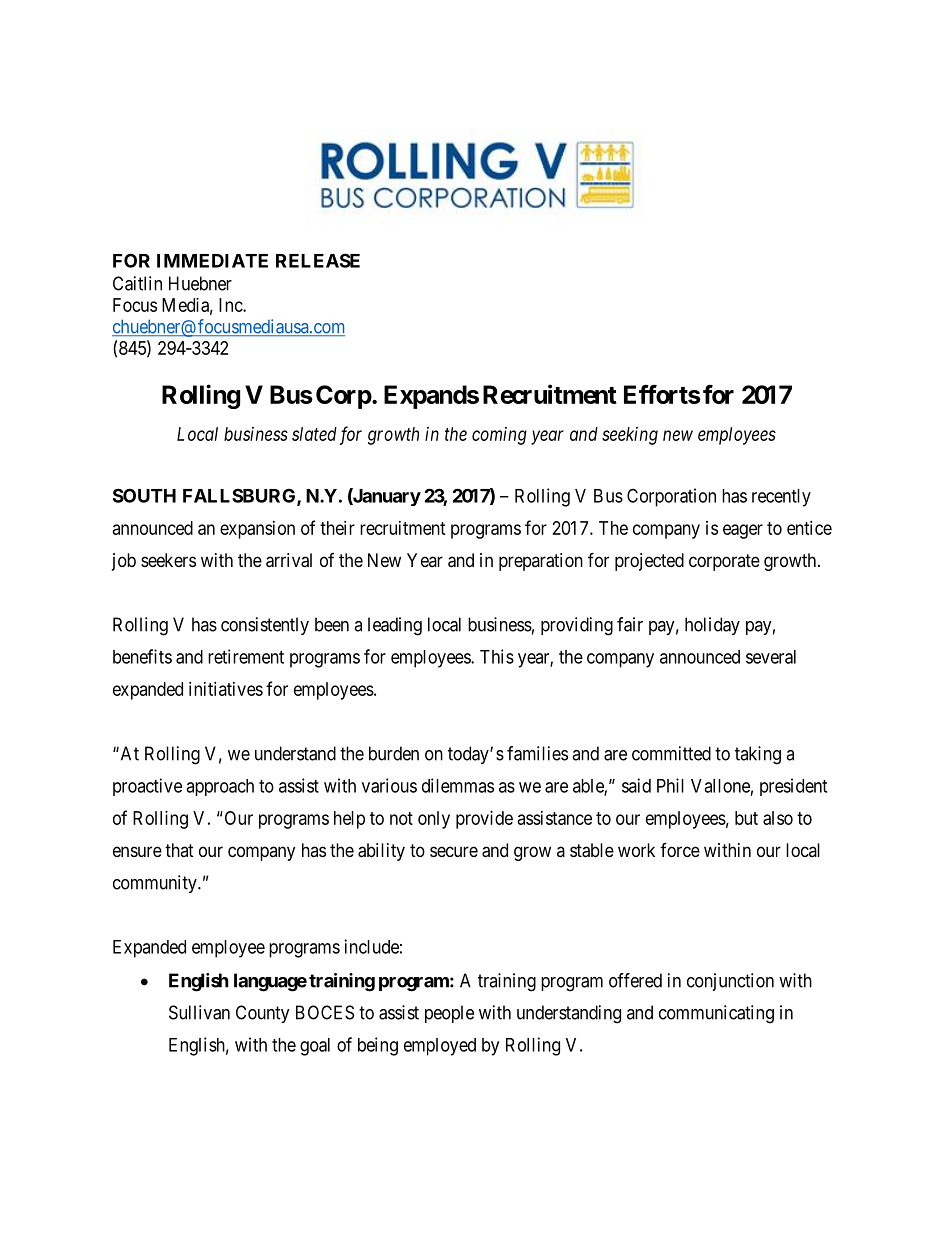 The image size is (952, 1233). I want to click on RELEASE, so click(318, 260).
